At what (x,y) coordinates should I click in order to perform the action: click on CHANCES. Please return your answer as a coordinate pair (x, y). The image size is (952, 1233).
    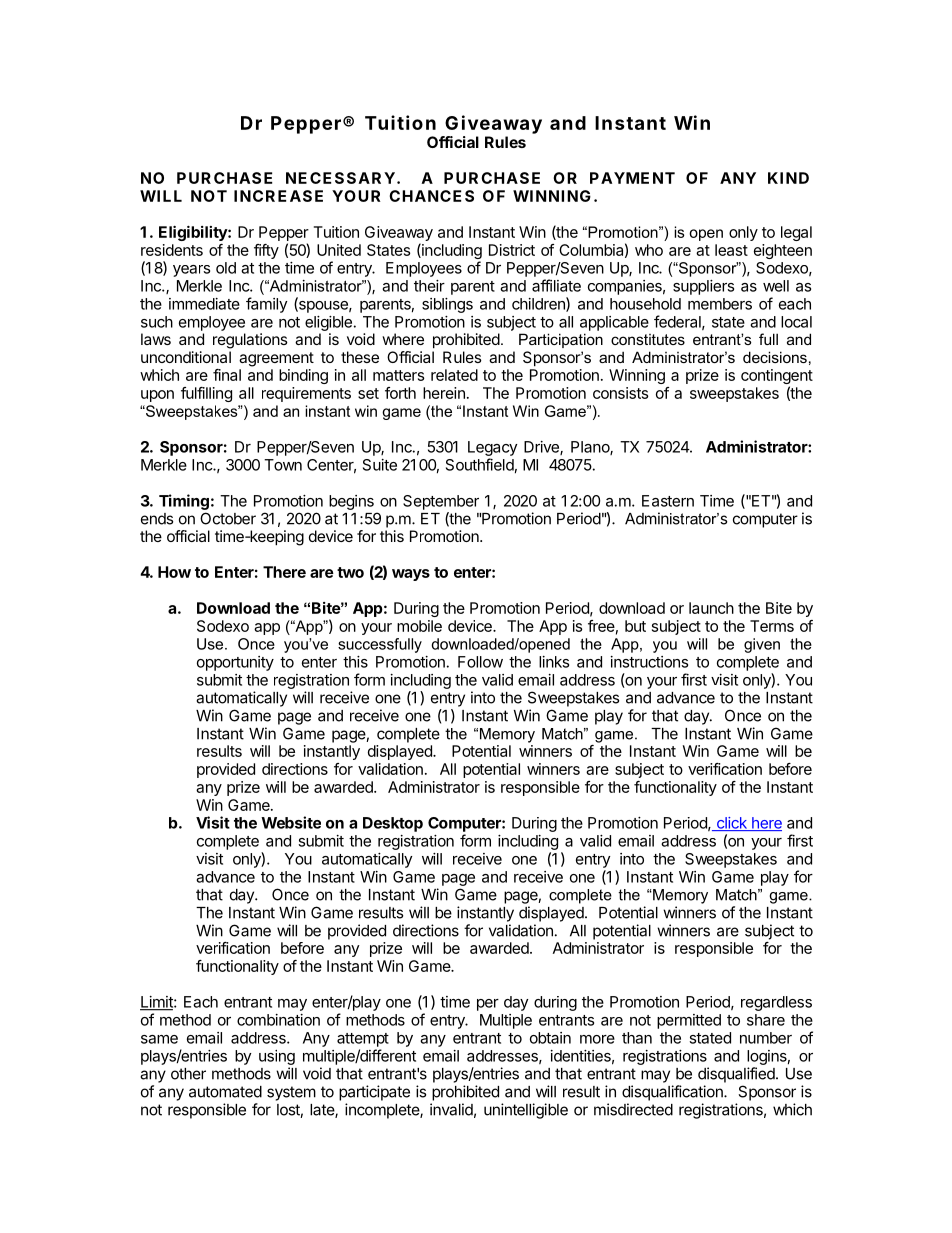
    Looking at the image, I should click on (431, 196).
